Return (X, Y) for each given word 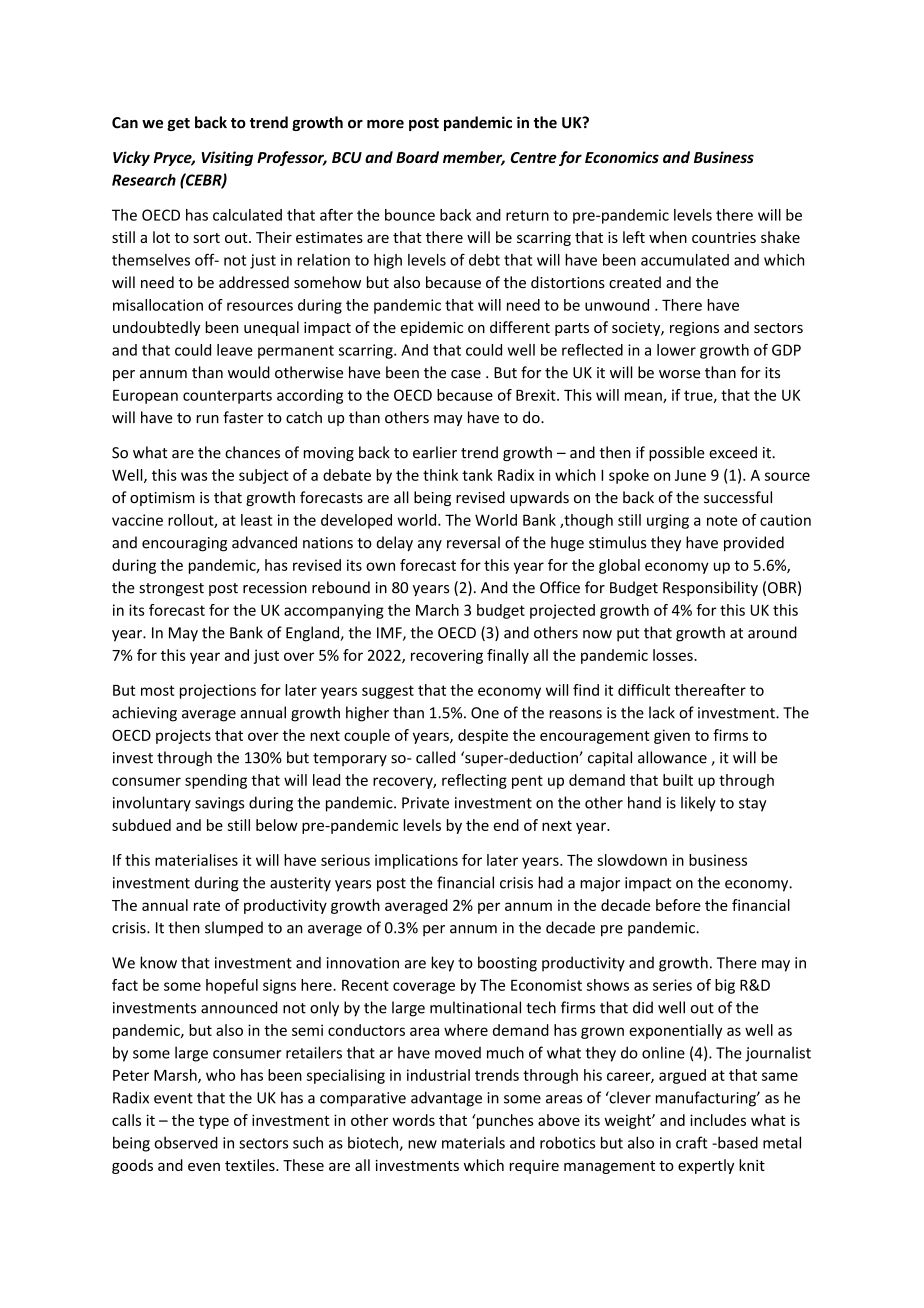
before (678, 905)
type (214, 1122)
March (437, 610)
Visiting (227, 158)
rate (207, 906)
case (466, 374)
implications (416, 861)
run (207, 419)
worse (679, 374)
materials (473, 1142)
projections (218, 691)
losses (674, 655)
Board (417, 157)
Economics (622, 157)
